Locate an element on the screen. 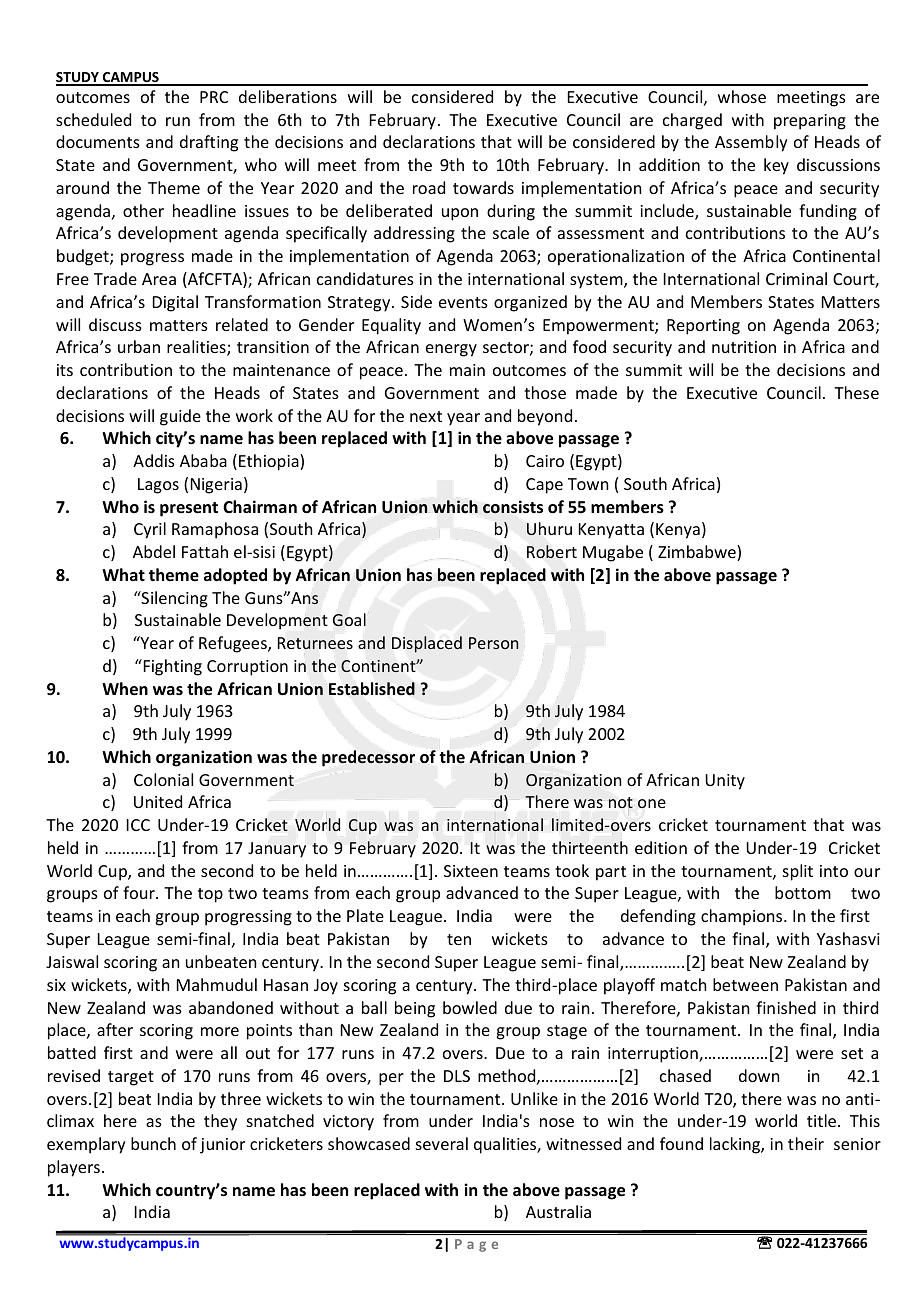  towards is located at coordinates (483, 187).
